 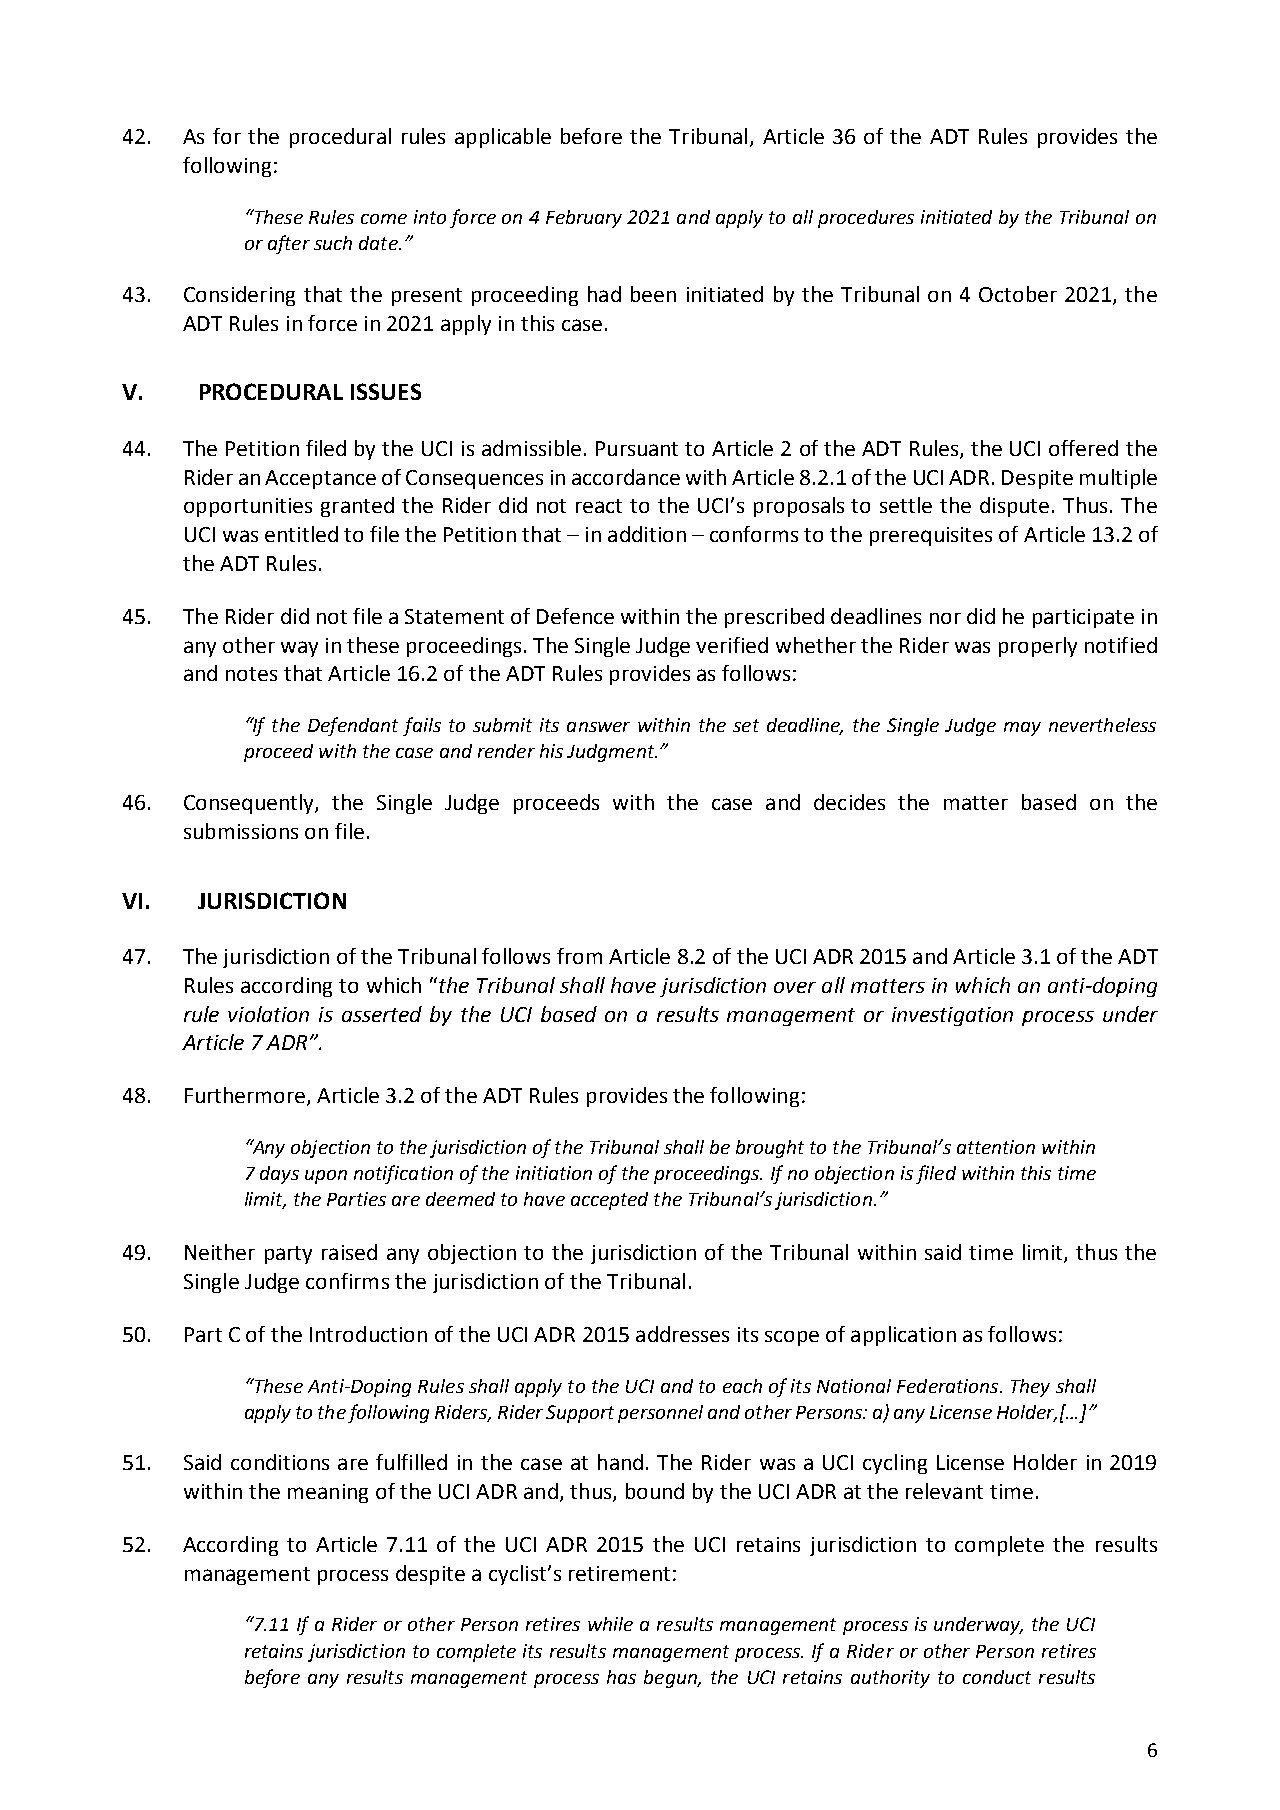 I want to click on addition, so click(x=647, y=534).
